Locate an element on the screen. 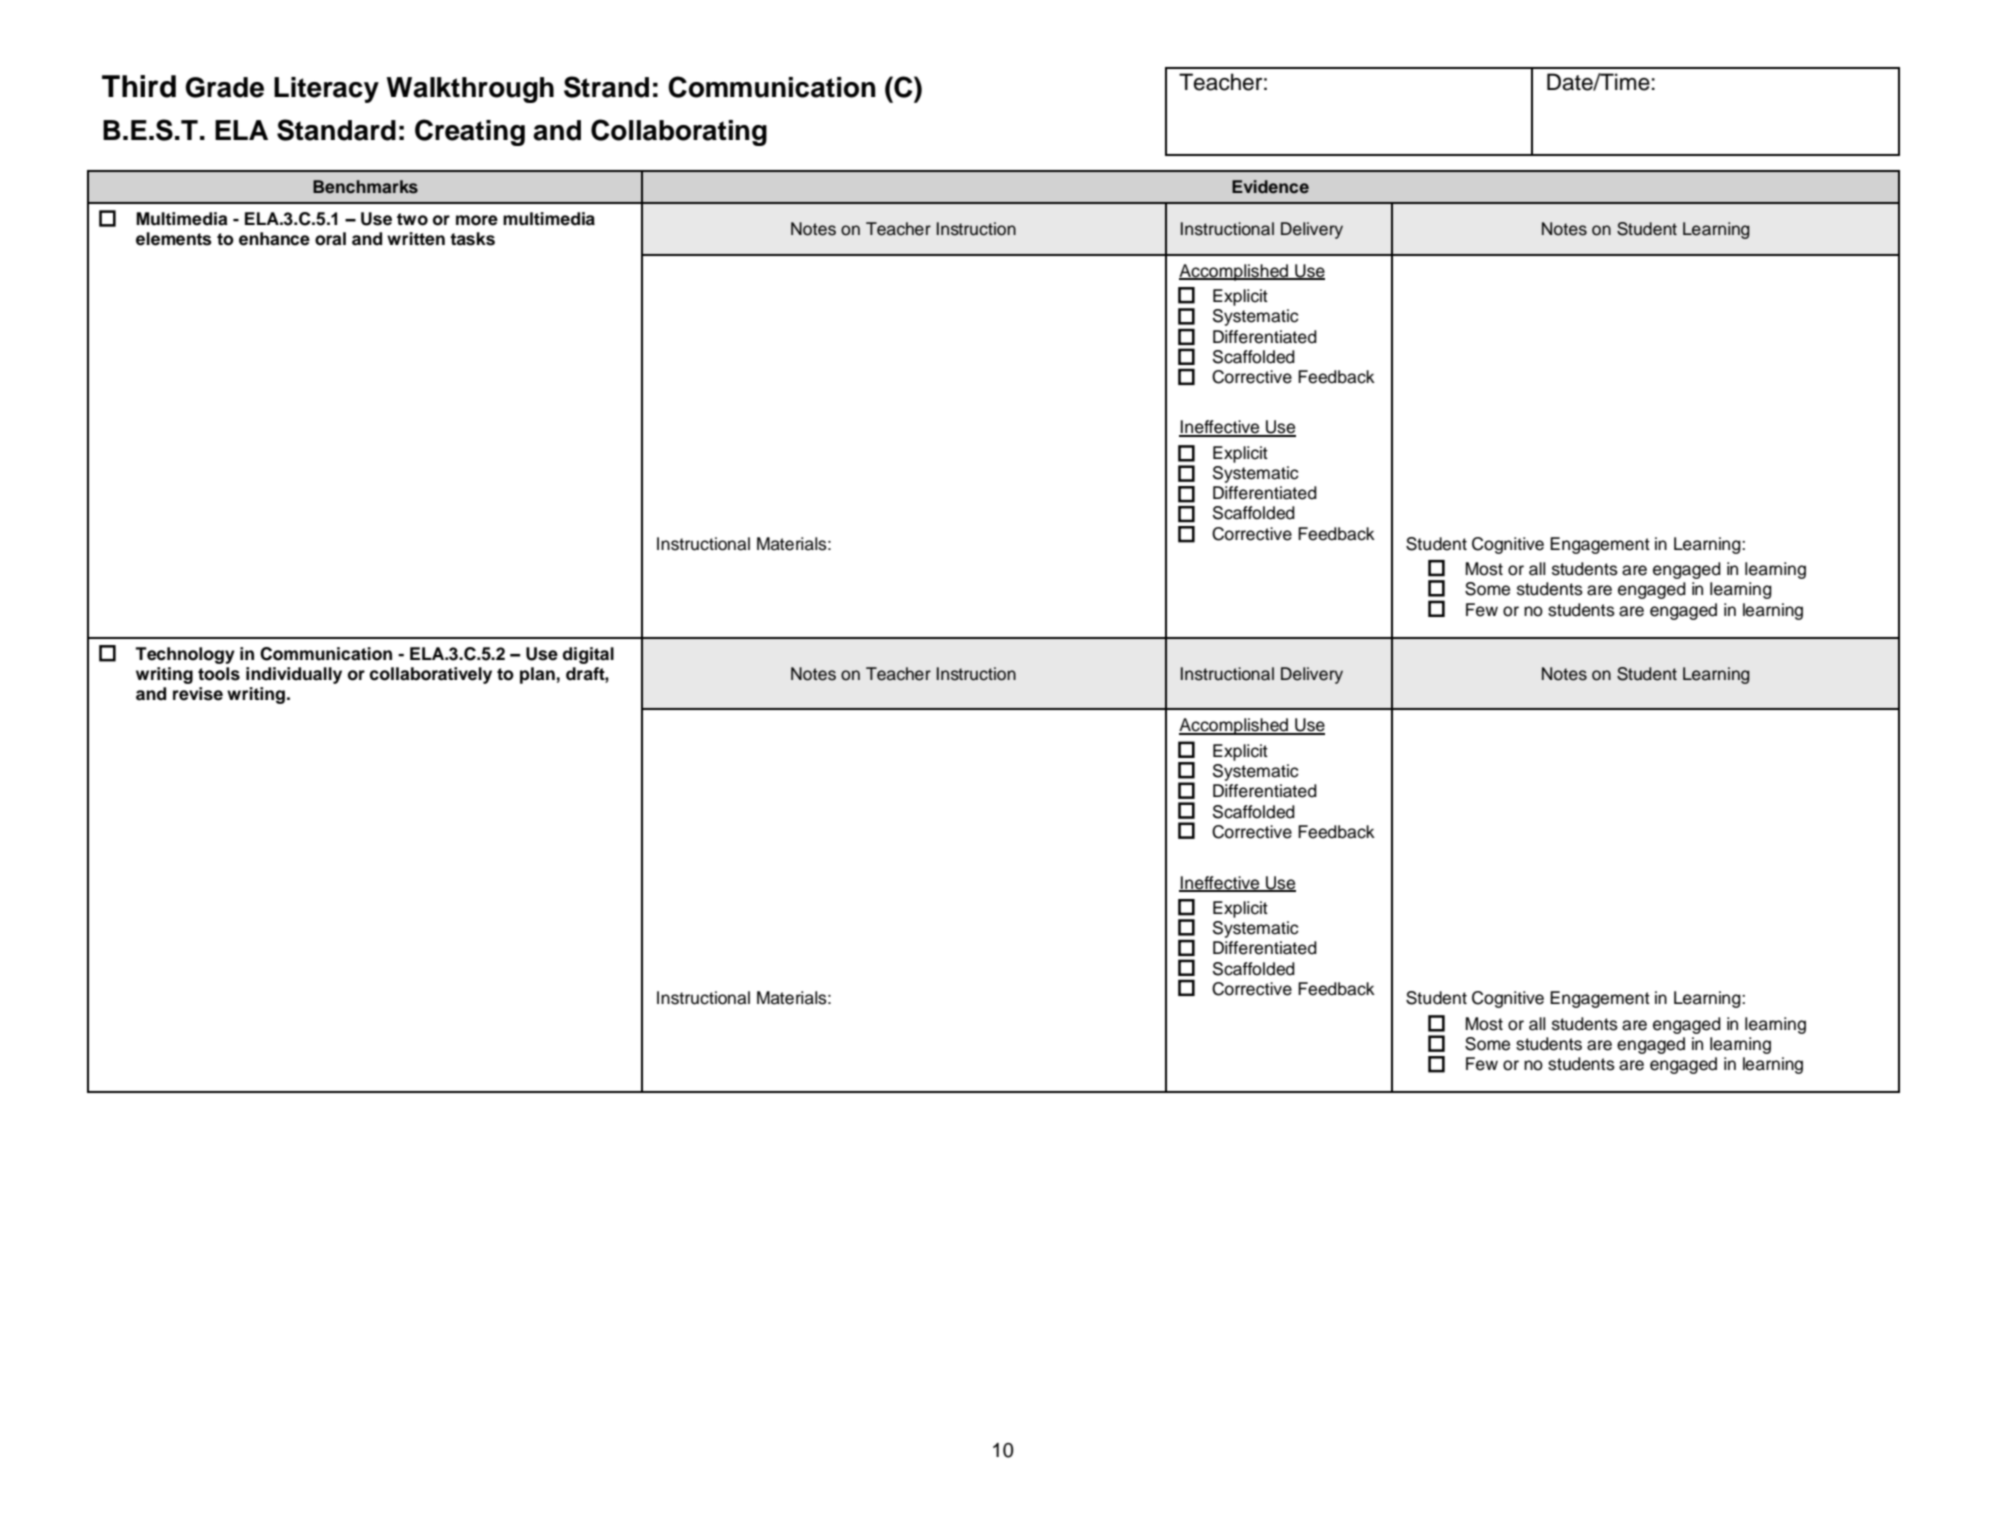  Literacy is located at coordinates (326, 90).
